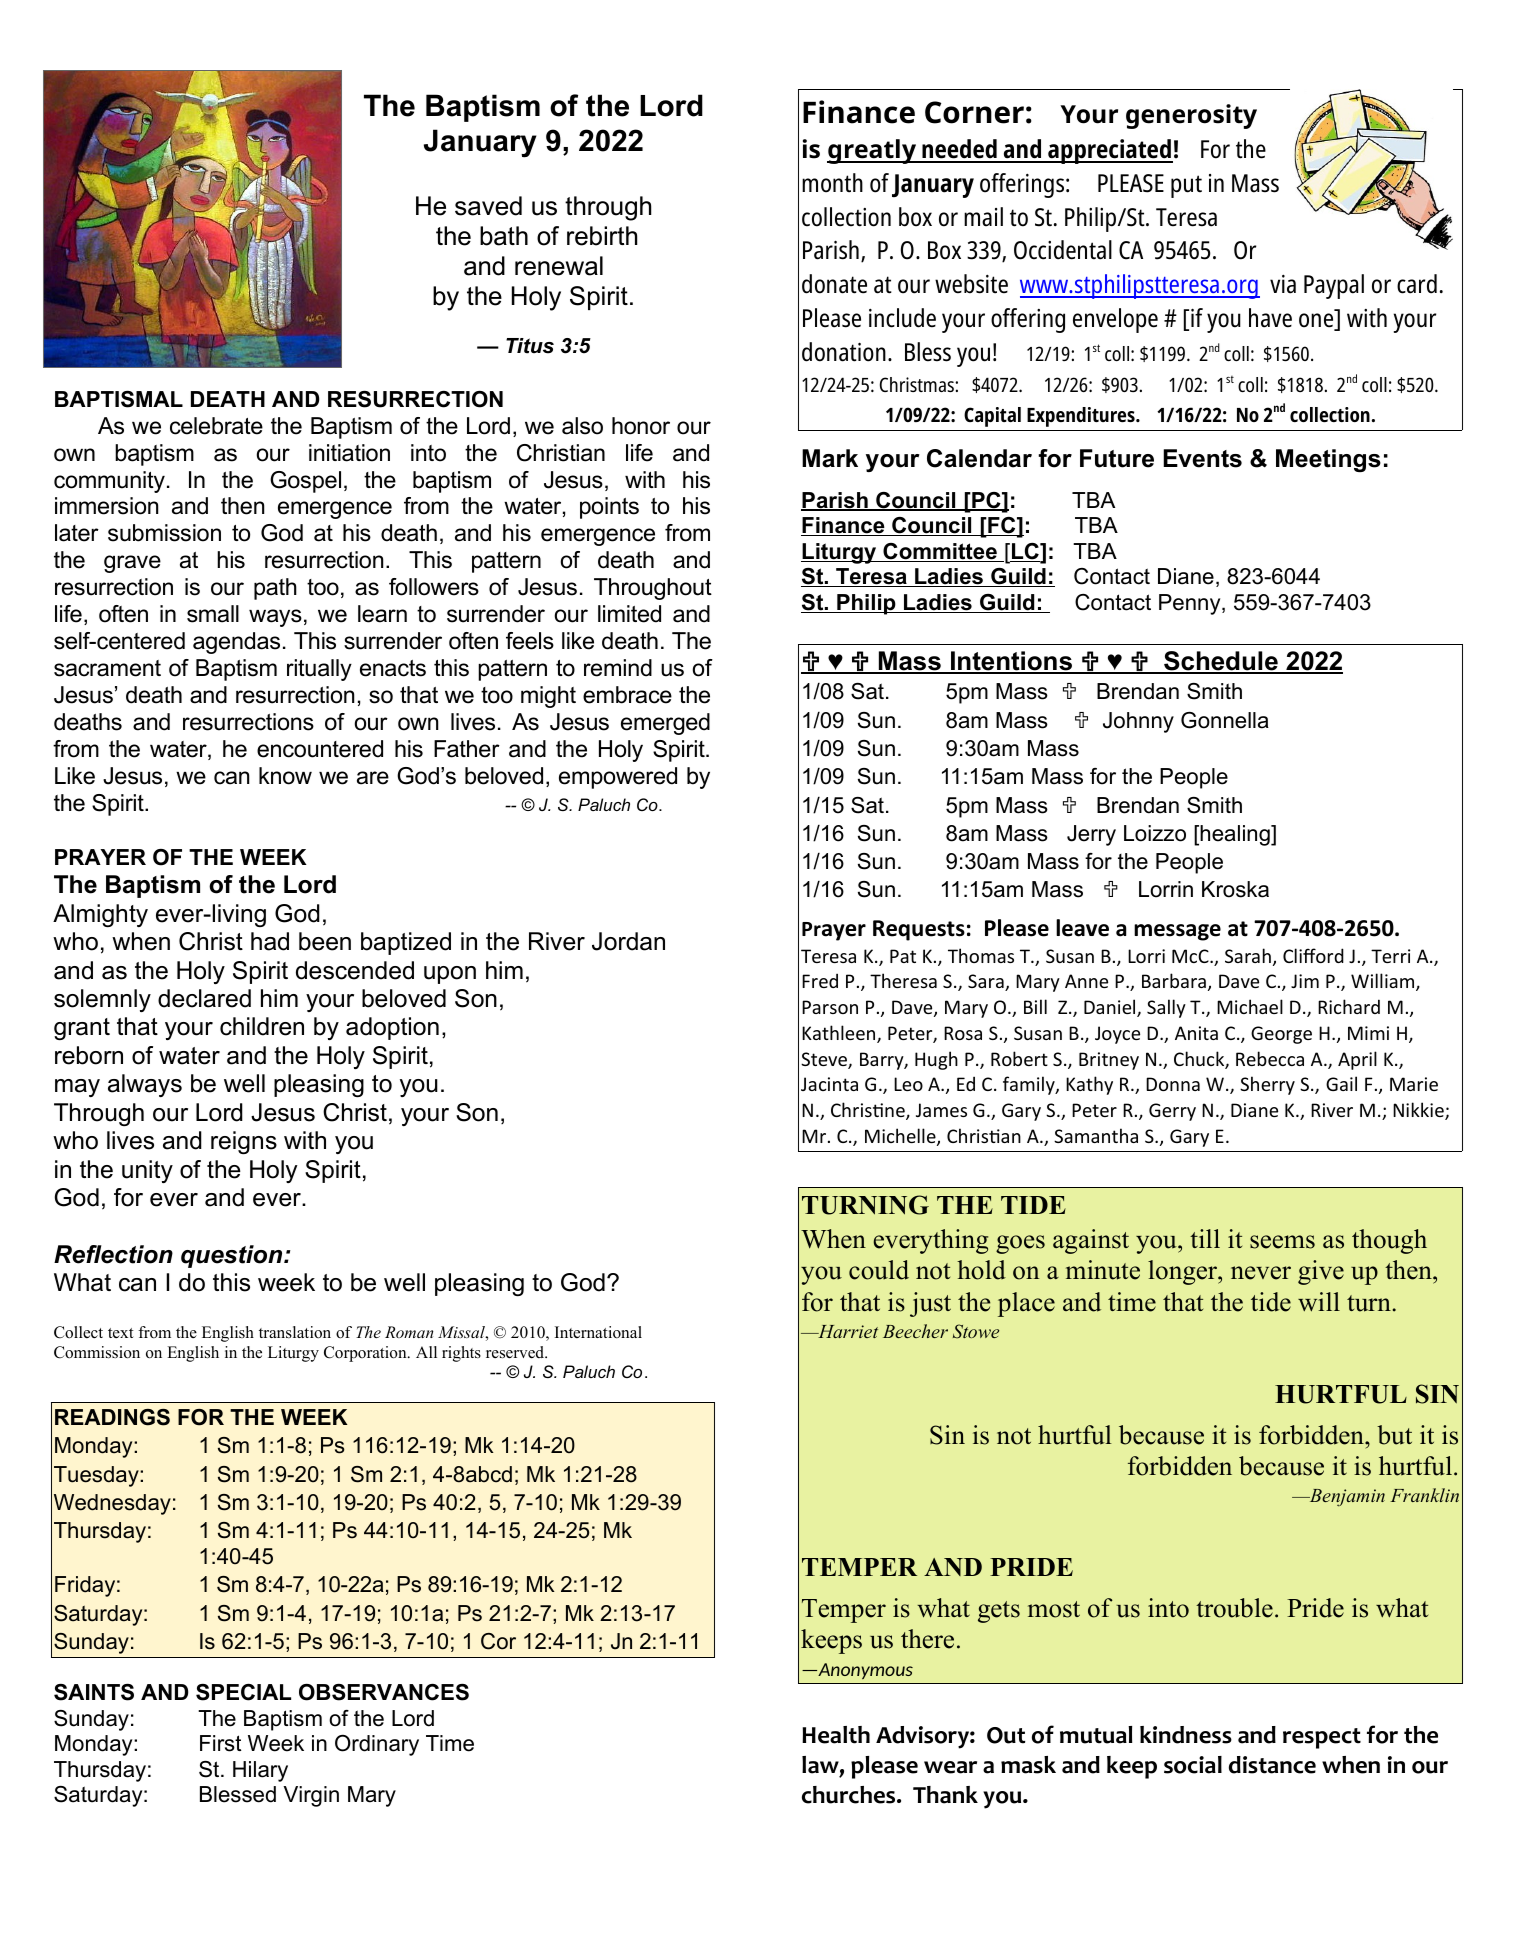 Image resolution: width=1513 pixels, height=1958 pixels. Describe the element at coordinates (270, 941) in the page. I see `had` at that location.
